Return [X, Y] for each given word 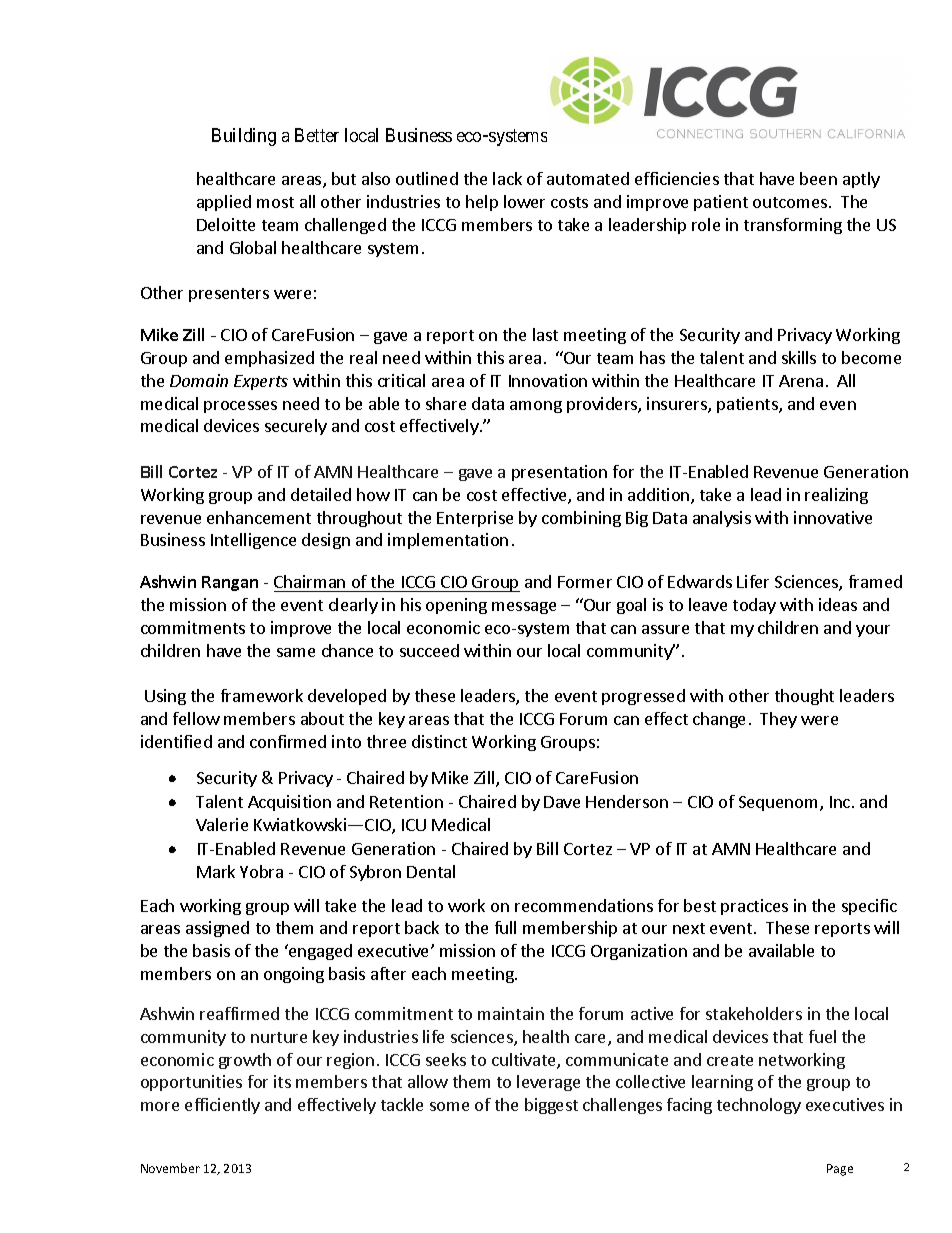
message [524, 608]
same [296, 652]
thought [804, 697]
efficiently [222, 1106]
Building [244, 137]
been [818, 178]
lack [507, 178]
